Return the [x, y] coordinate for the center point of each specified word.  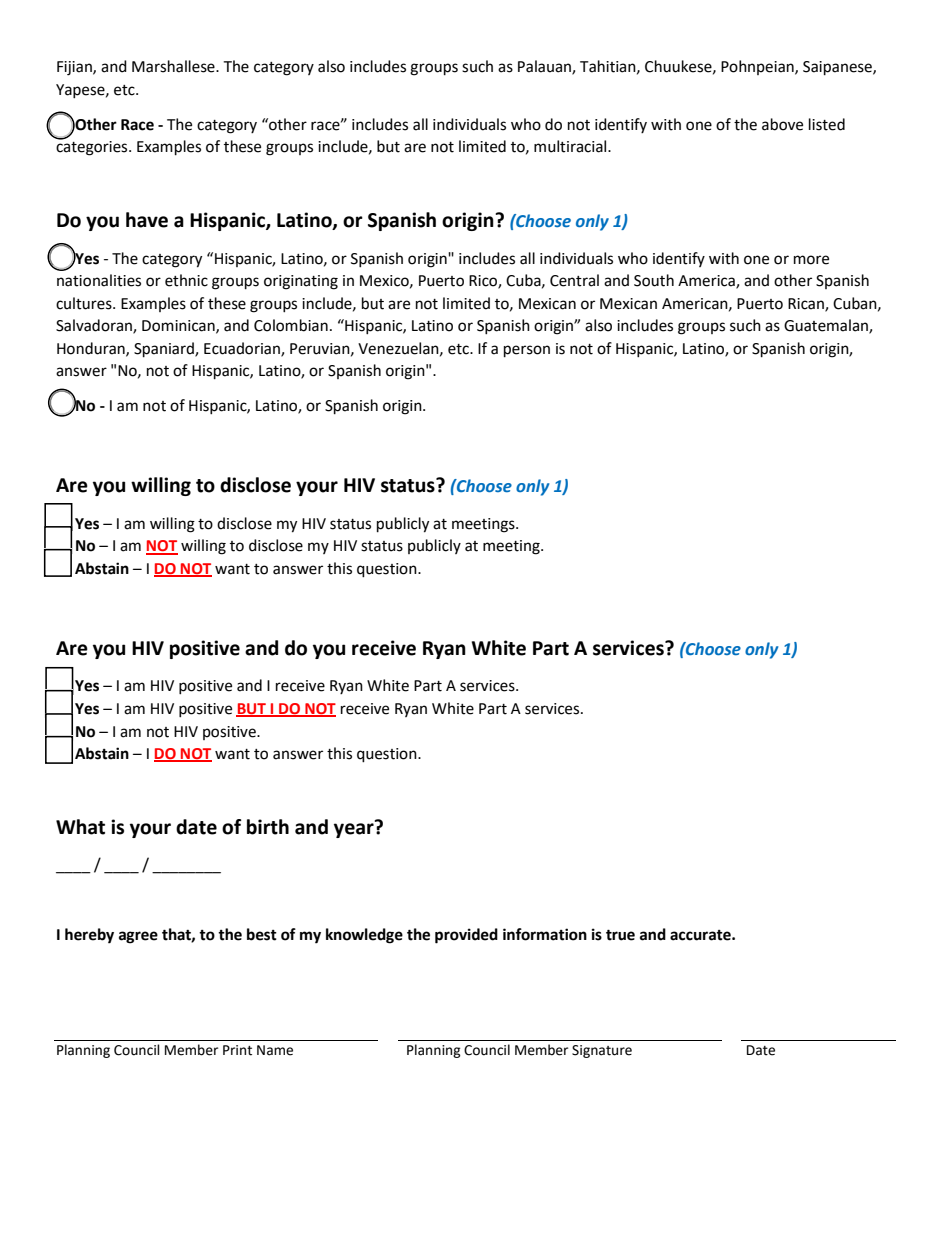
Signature [602, 1051]
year [355, 829]
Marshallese [174, 66]
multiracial [571, 146]
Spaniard [165, 350]
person [527, 351]
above [782, 124]
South [654, 280]
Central [574, 280]
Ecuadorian [243, 349]
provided [466, 936]
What [80, 827]
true [620, 935]
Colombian [291, 325]
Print [237, 1050]
